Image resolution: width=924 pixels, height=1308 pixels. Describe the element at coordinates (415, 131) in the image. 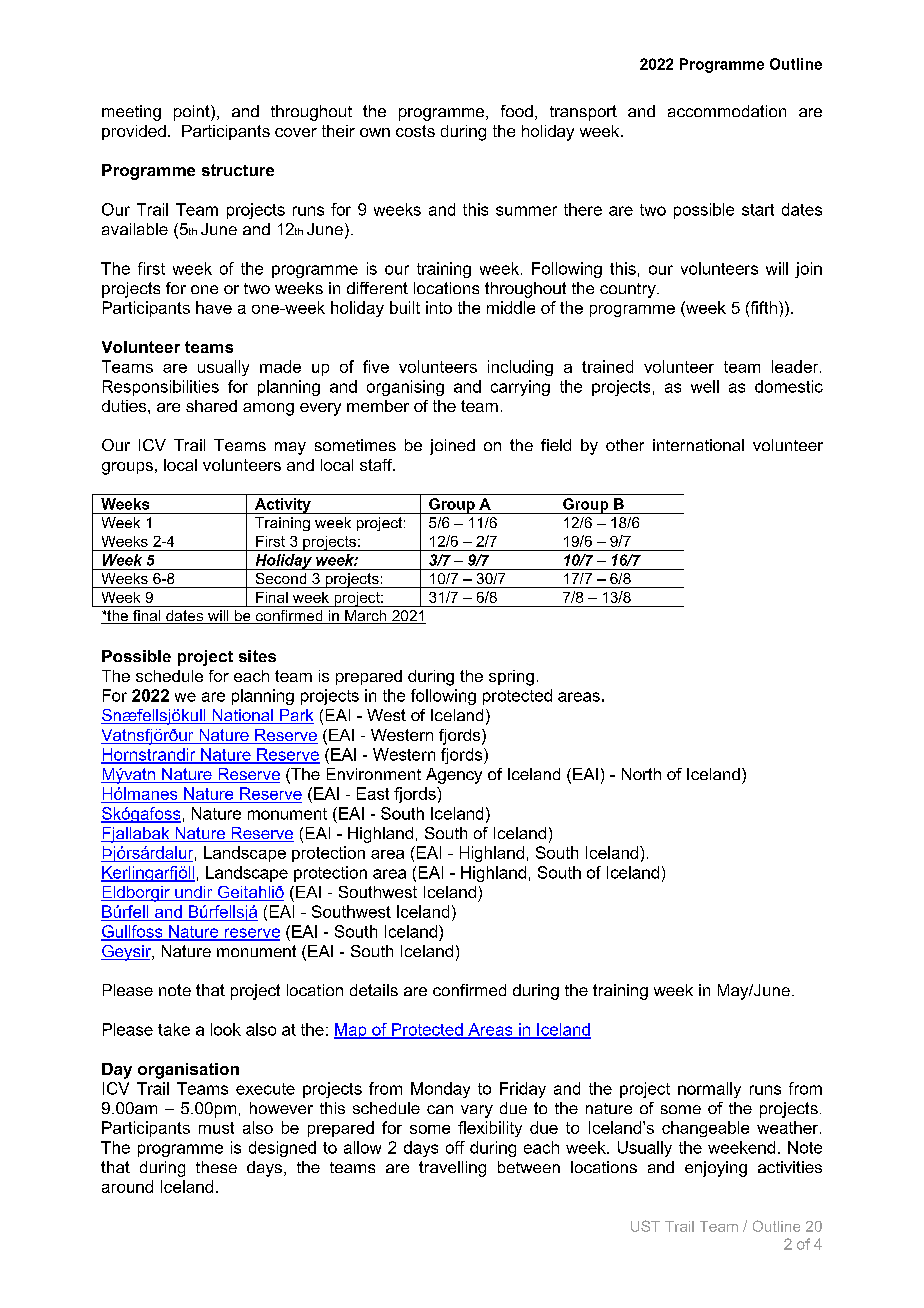

I see `costs` at that location.
